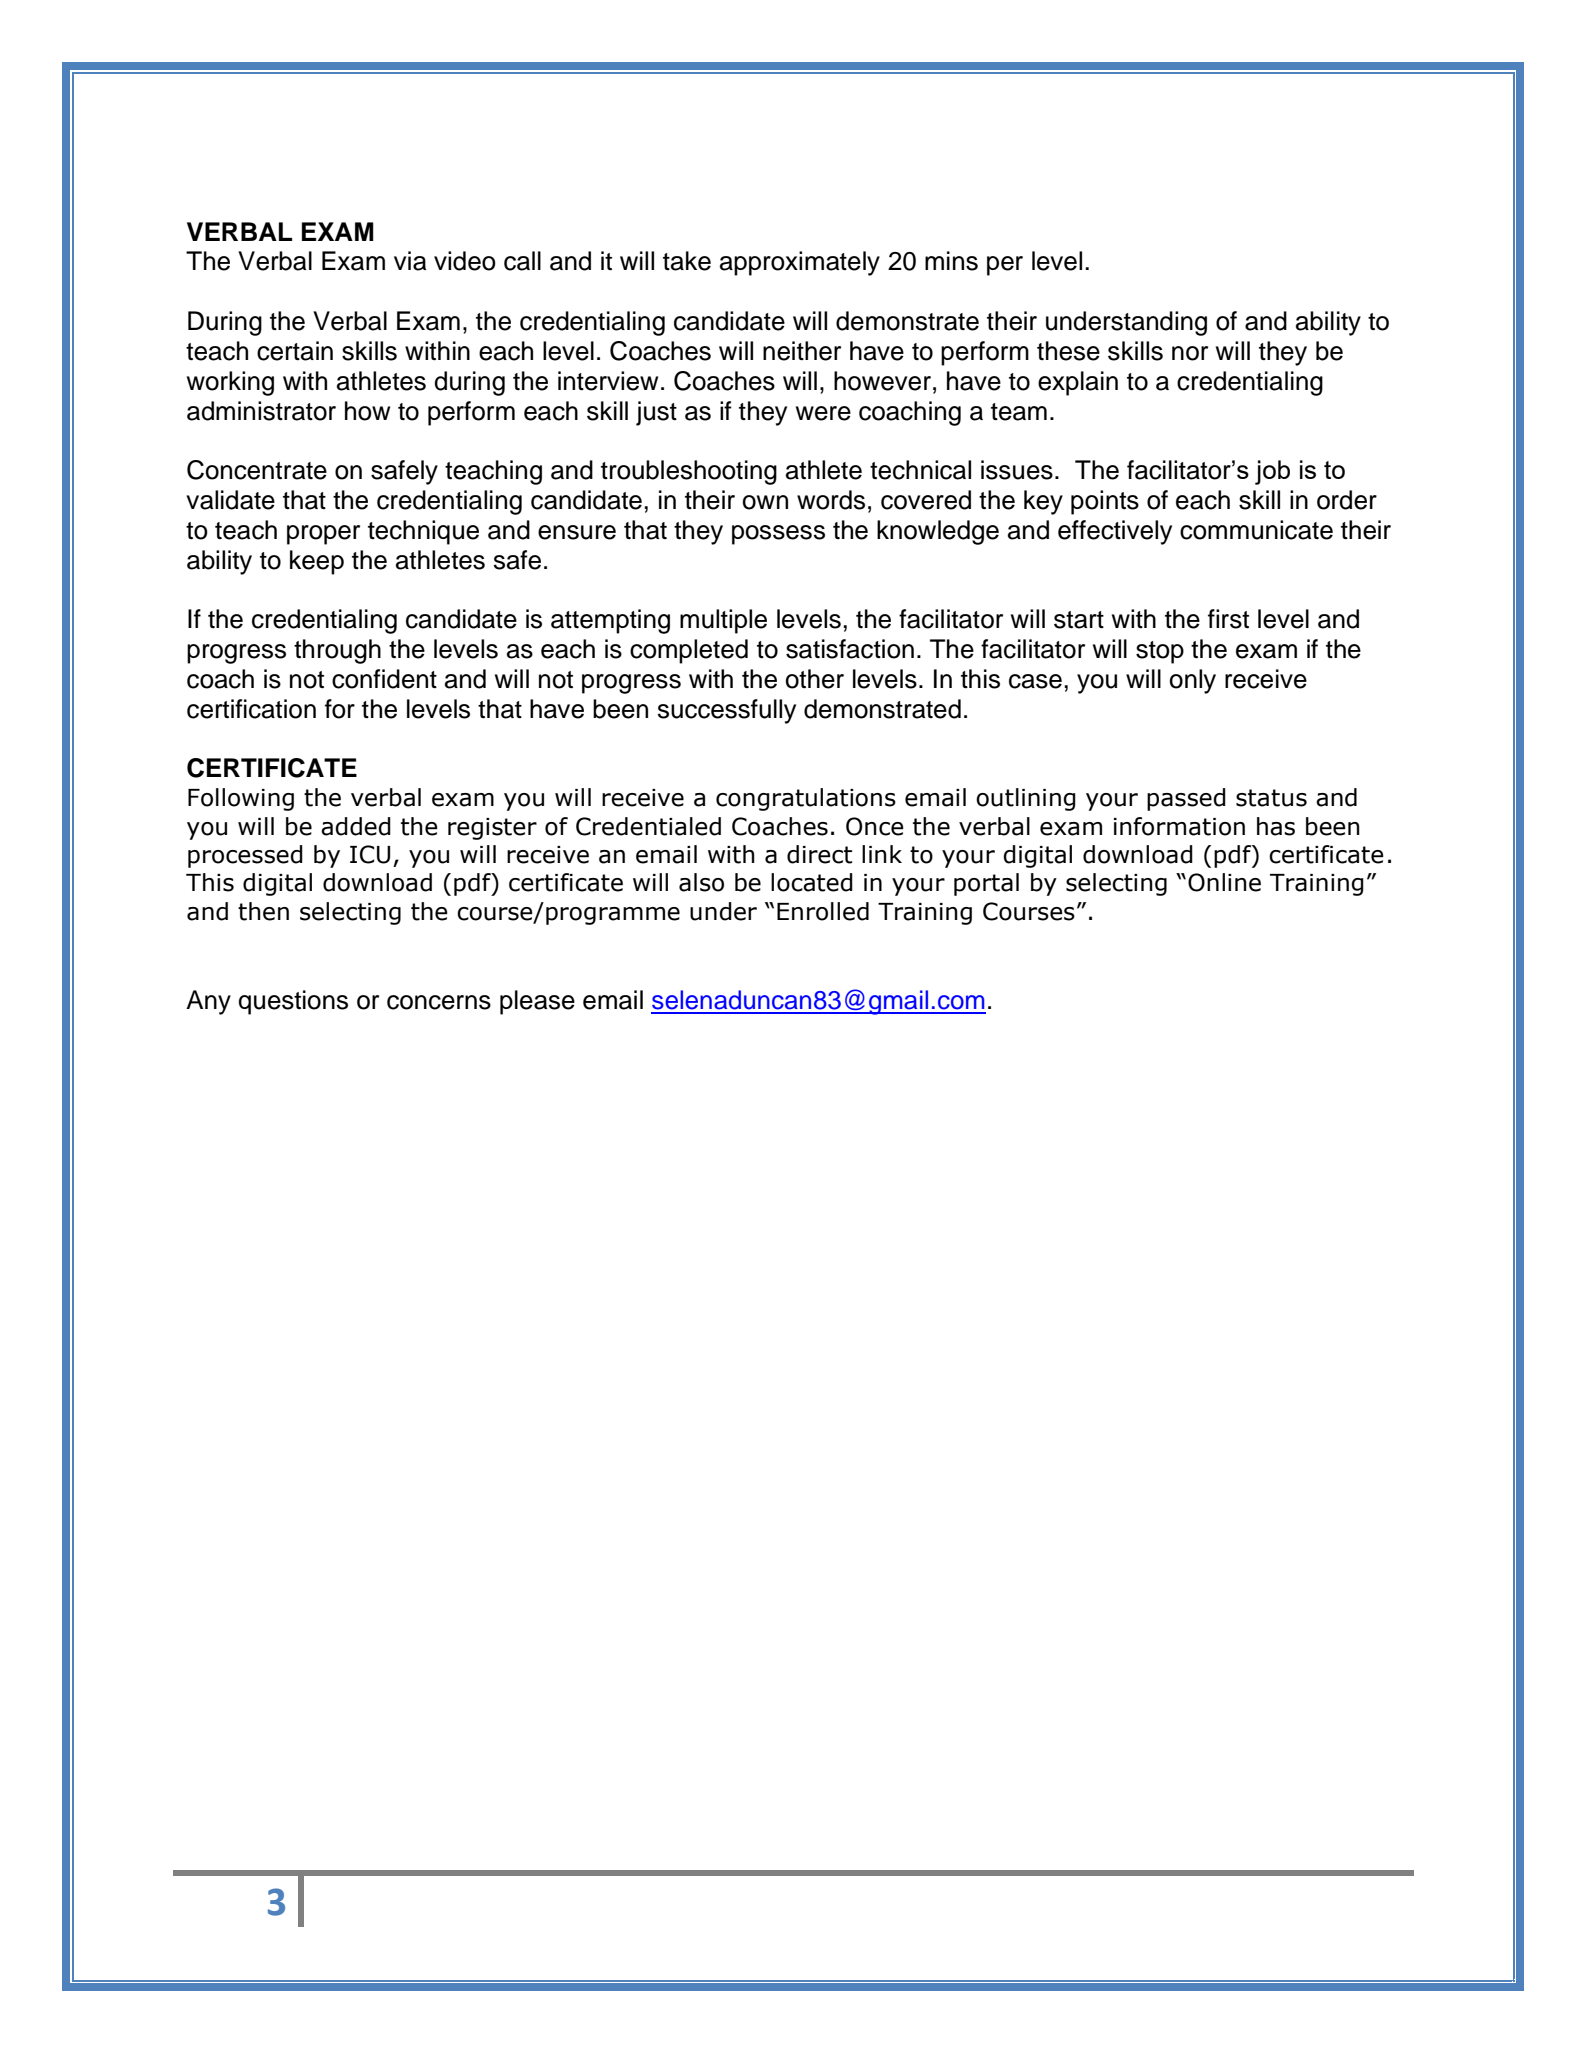 Image resolution: width=1586 pixels, height=2053 pixels. Describe the element at coordinates (800, 263) in the screenshot. I see `approximately` at that location.
